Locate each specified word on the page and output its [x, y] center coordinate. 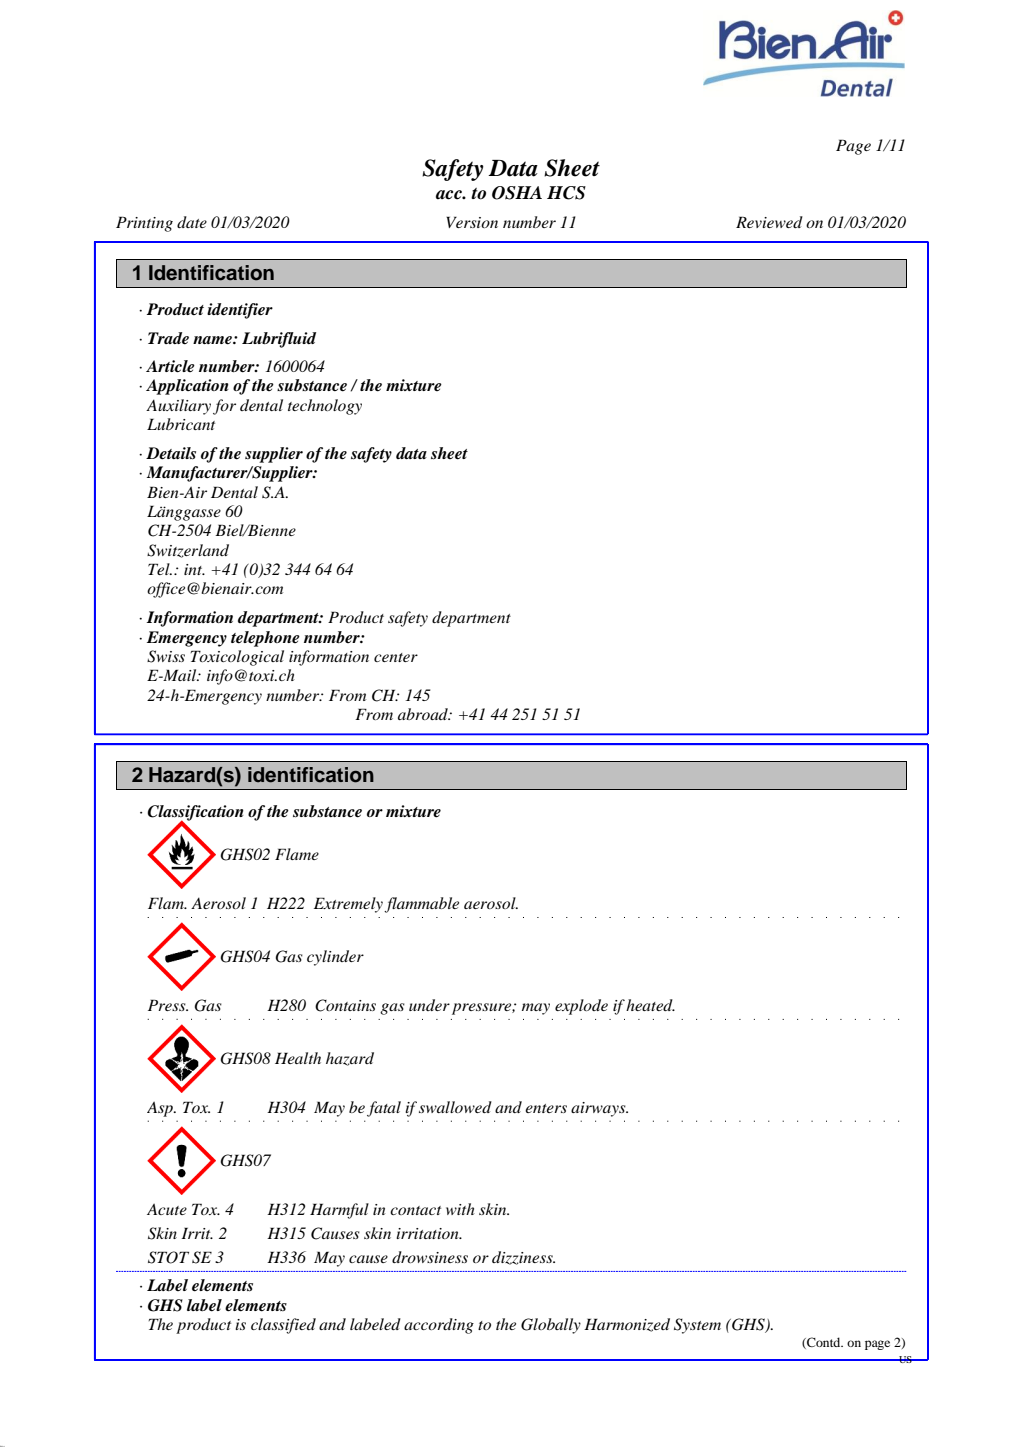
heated [650, 1005]
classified [283, 1326]
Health [298, 1058]
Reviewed [769, 222]
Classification [195, 814]
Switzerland [188, 551]
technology [325, 407]
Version [472, 222]
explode [581, 1007]
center [396, 657]
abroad [424, 714]
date [192, 222]
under [429, 1005]
